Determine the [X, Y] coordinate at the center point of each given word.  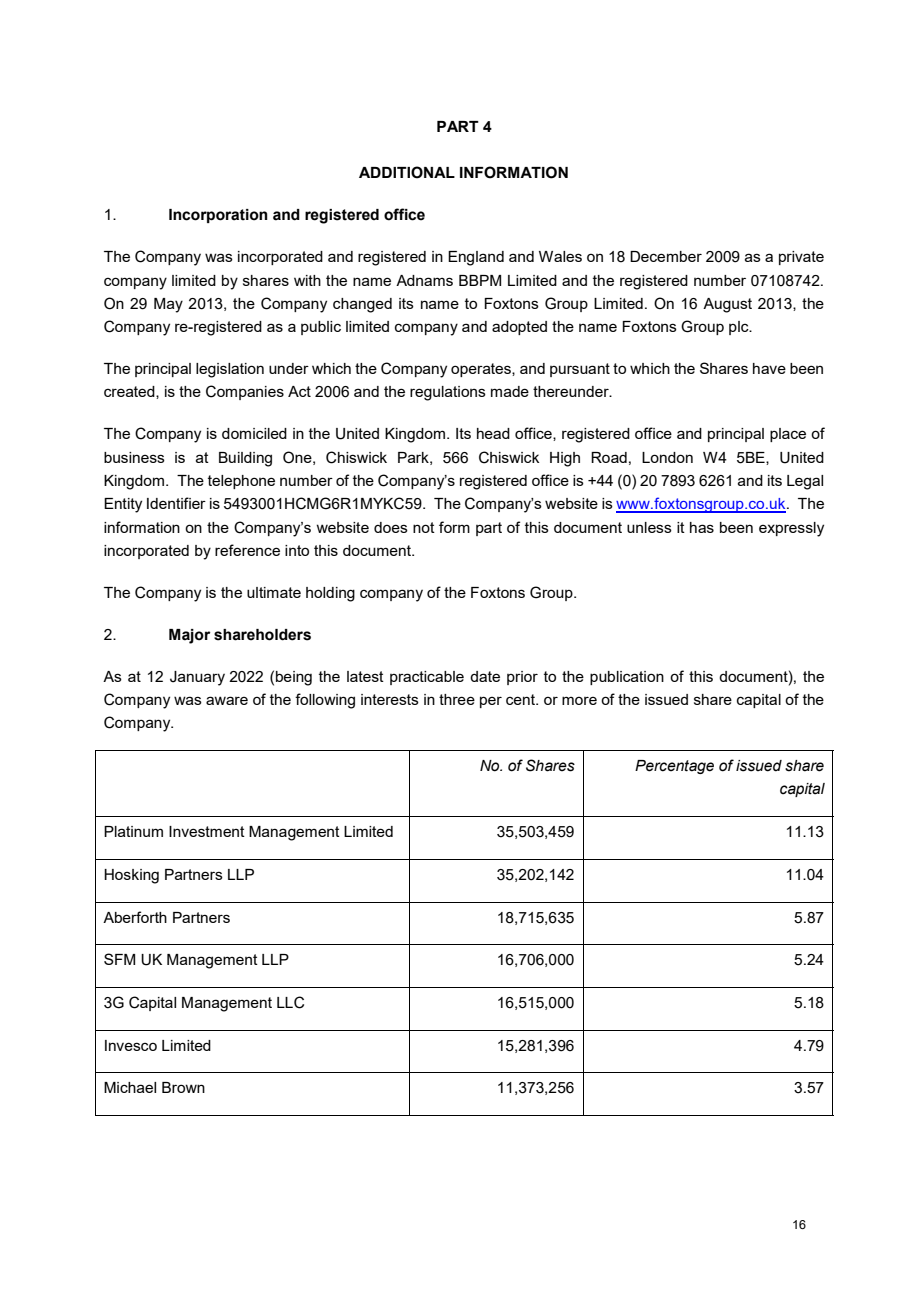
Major [189, 636]
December [666, 256]
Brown [183, 1087]
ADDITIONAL [407, 172]
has [702, 527]
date [485, 676]
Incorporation [218, 216]
